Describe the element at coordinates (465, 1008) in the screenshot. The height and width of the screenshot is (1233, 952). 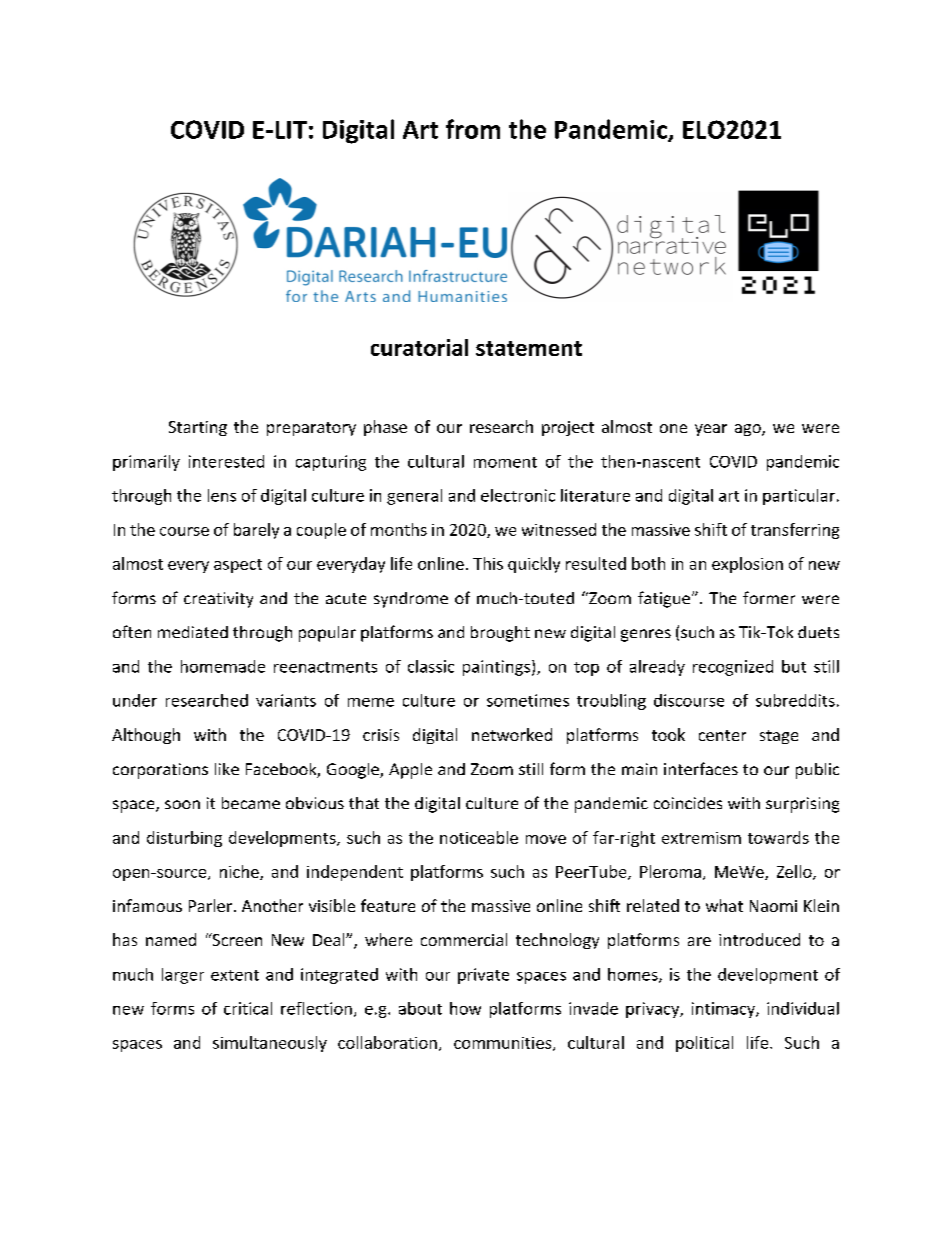
I see `how` at that location.
